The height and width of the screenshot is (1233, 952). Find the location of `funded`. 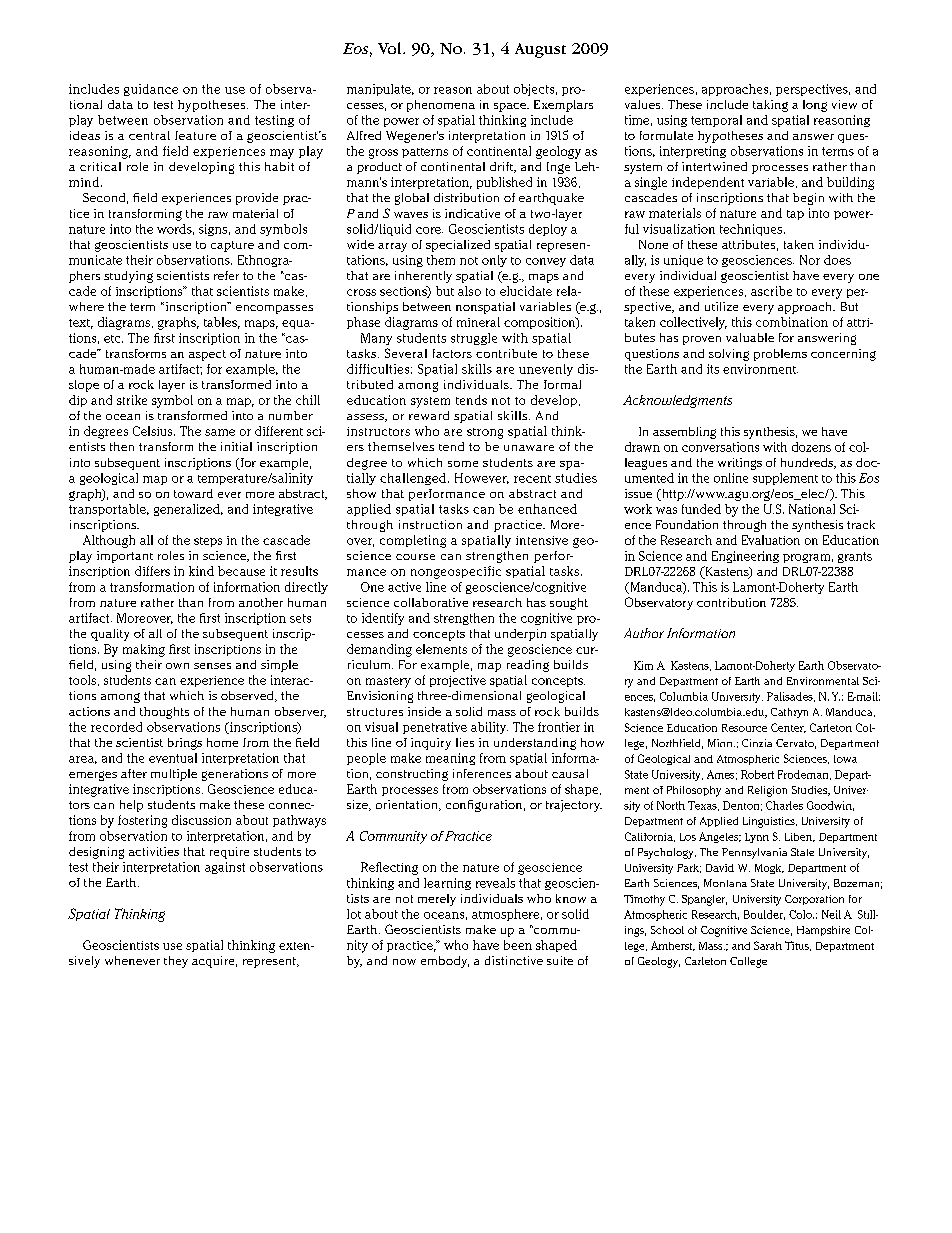

funded is located at coordinates (701, 509).
